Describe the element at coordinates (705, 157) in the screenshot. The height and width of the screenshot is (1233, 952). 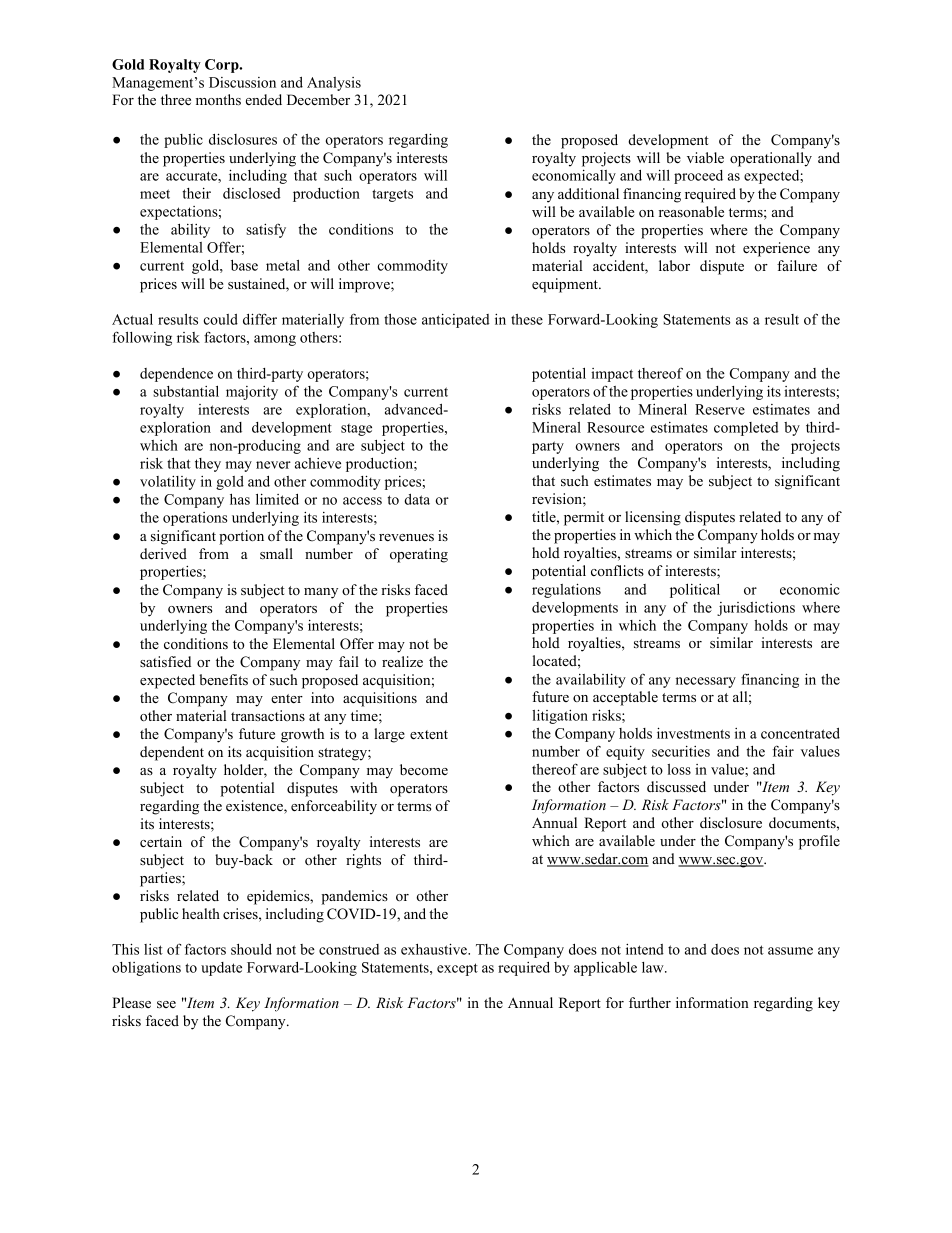
I see `viable` at that location.
